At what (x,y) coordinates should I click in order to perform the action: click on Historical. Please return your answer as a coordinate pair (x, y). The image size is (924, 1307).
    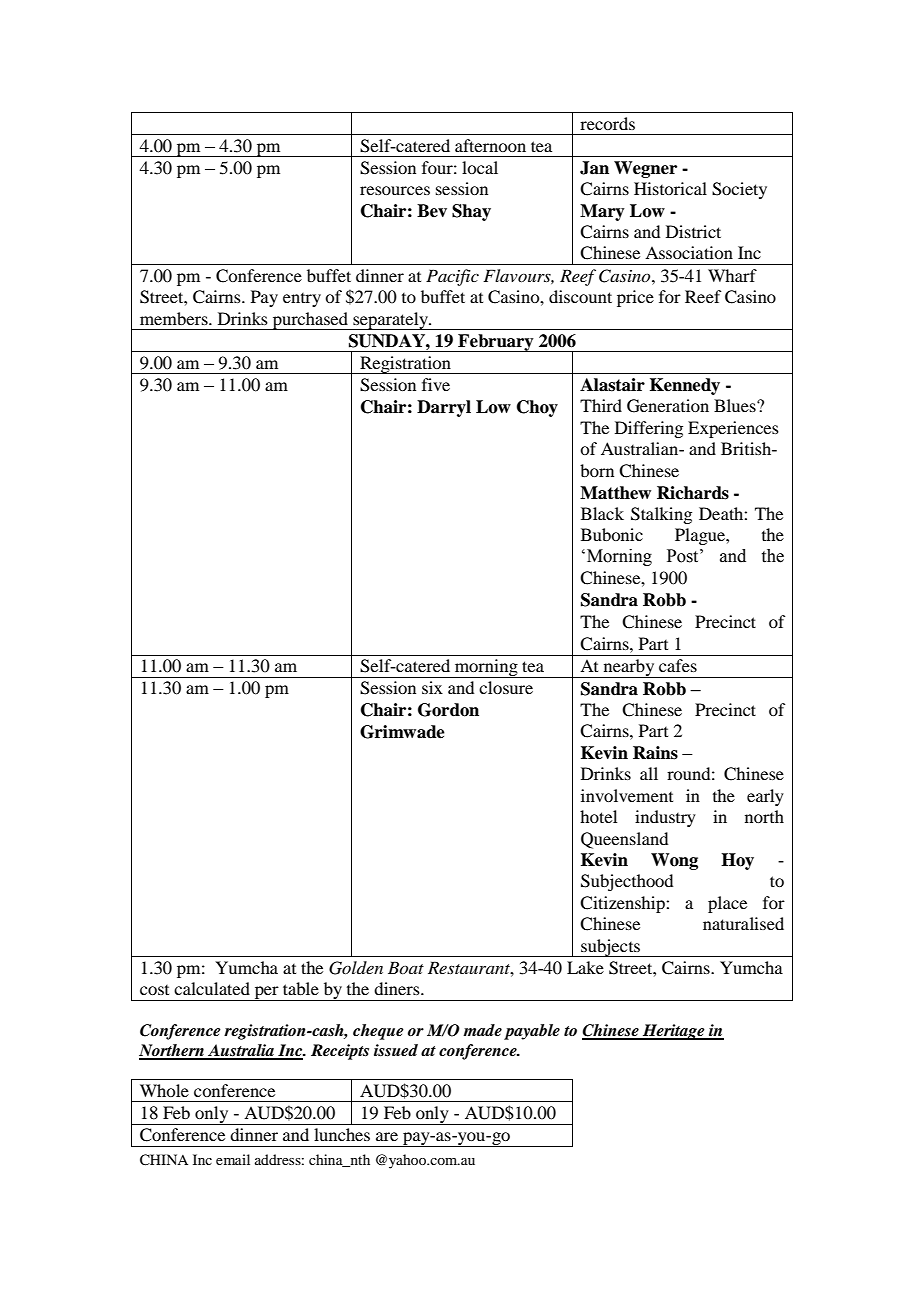
    Looking at the image, I should click on (670, 188).
